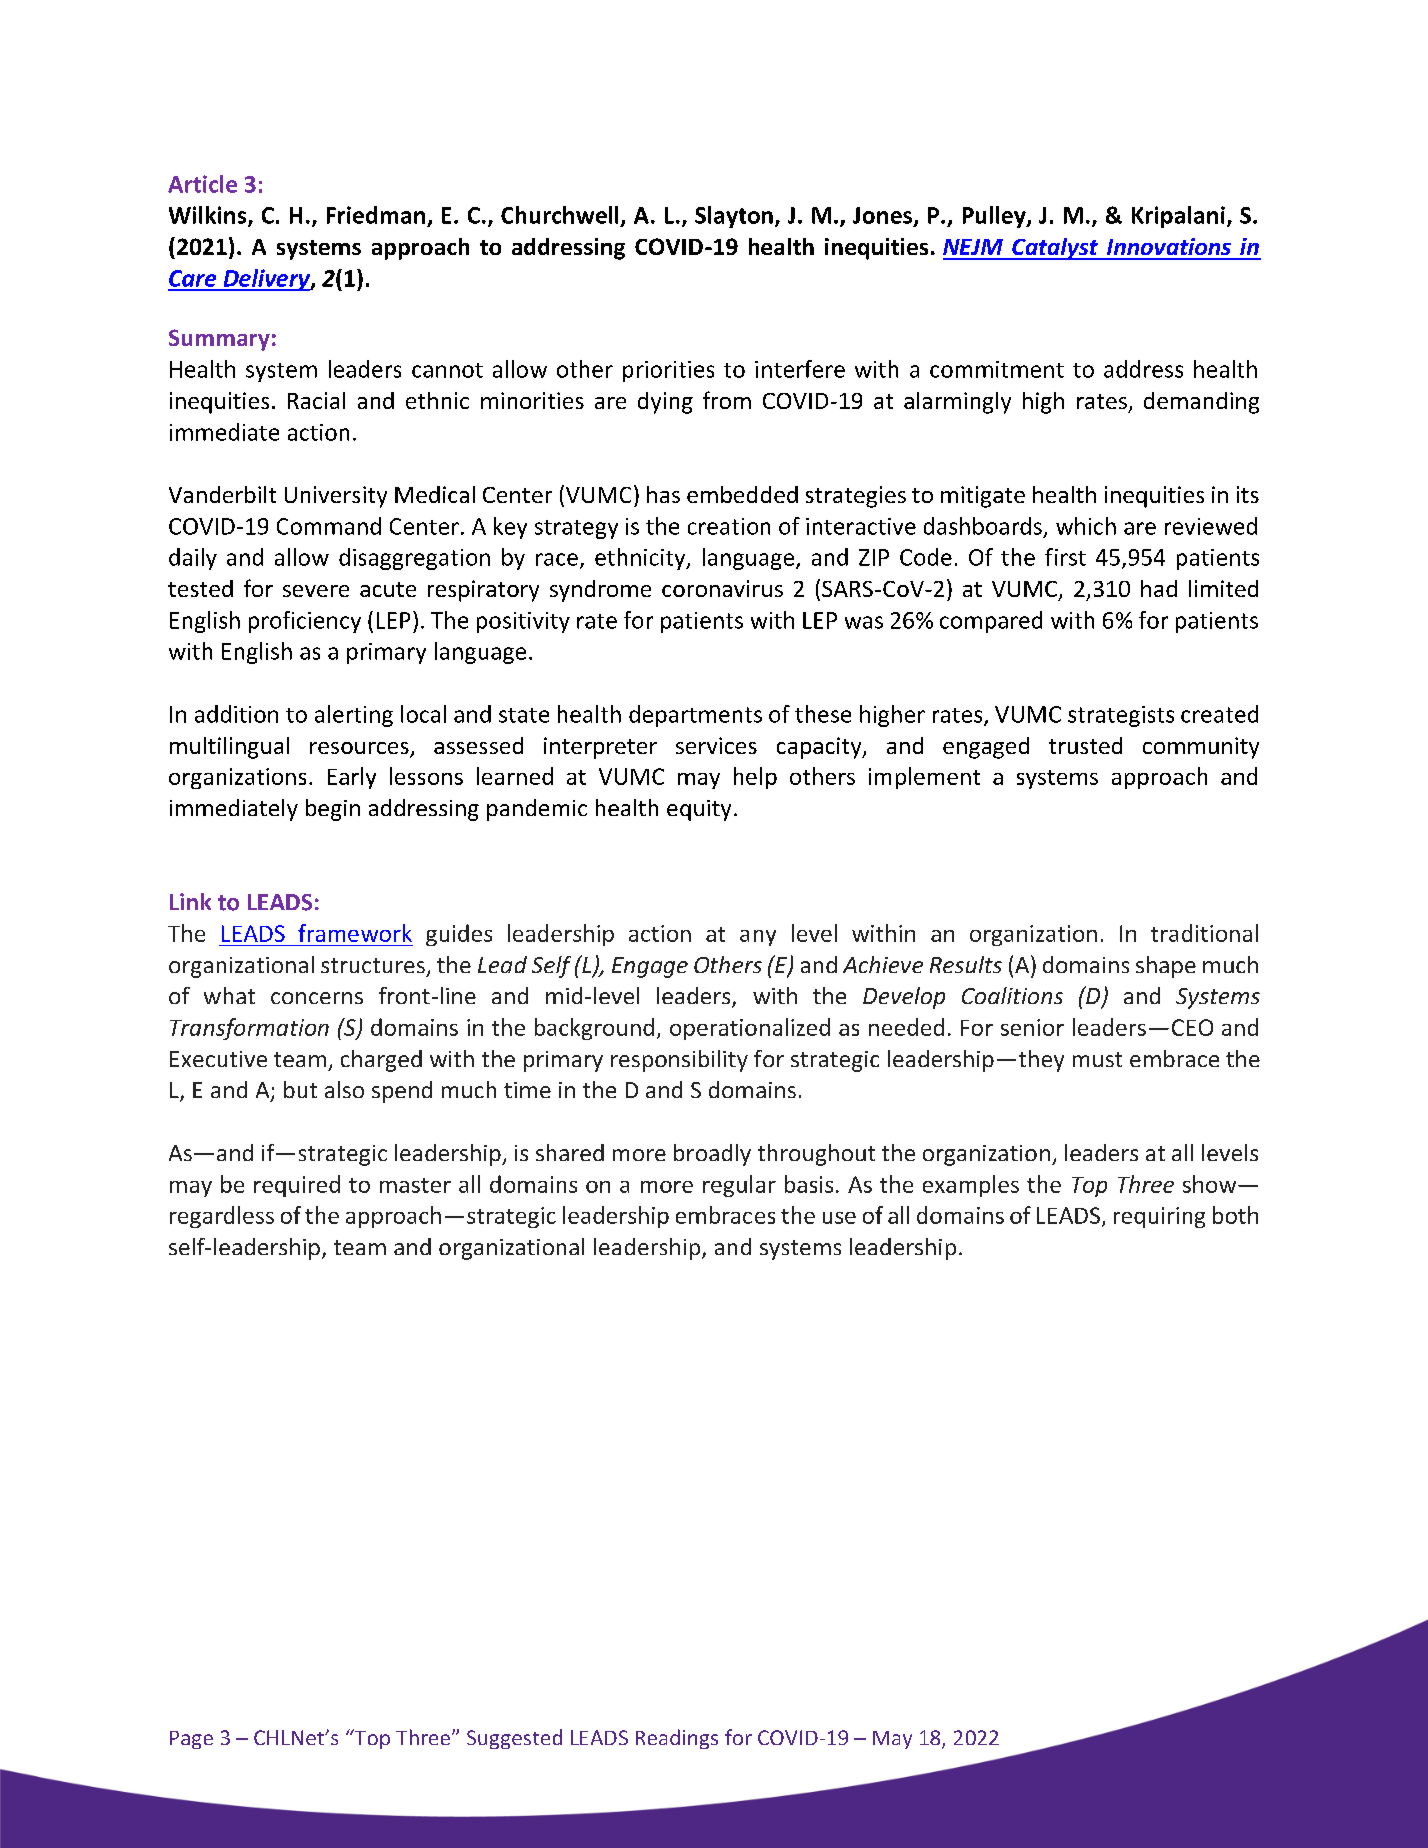  What do you see at coordinates (376, 215) in the document?
I see `Friedman` at bounding box center [376, 215].
